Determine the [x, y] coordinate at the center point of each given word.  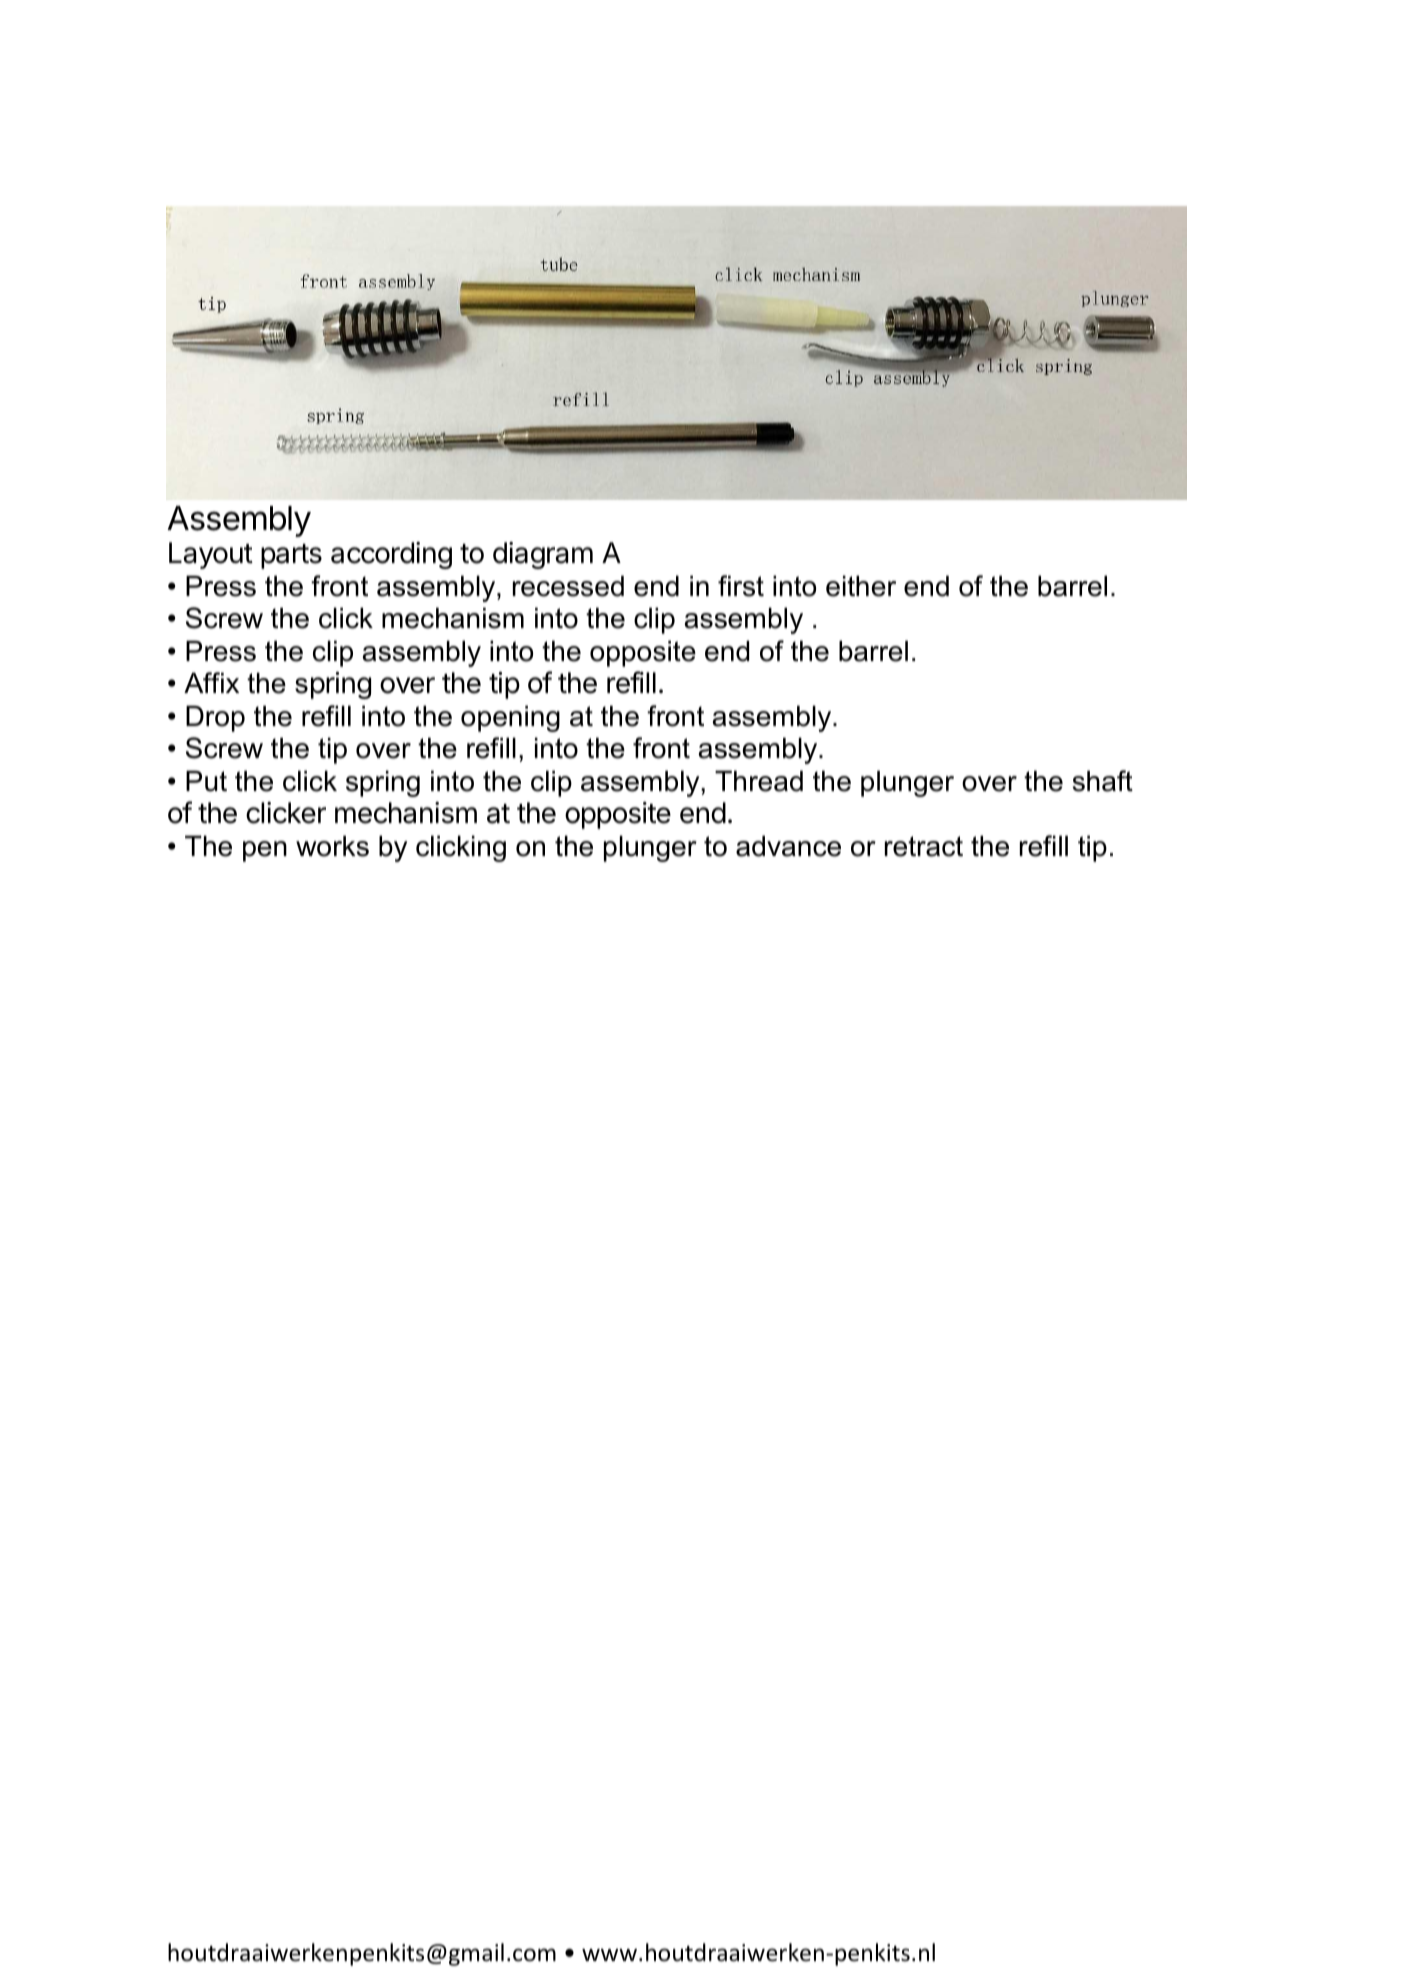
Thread [759, 781]
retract [924, 846]
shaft [1103, 781]
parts [291, 556]
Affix [211, 682]
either [861, 586]
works [332, 846]
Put [206, 781]
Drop [215, 718]
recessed [568, 586]
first [741, 586]
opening [510, 718]
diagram [543, 555]
